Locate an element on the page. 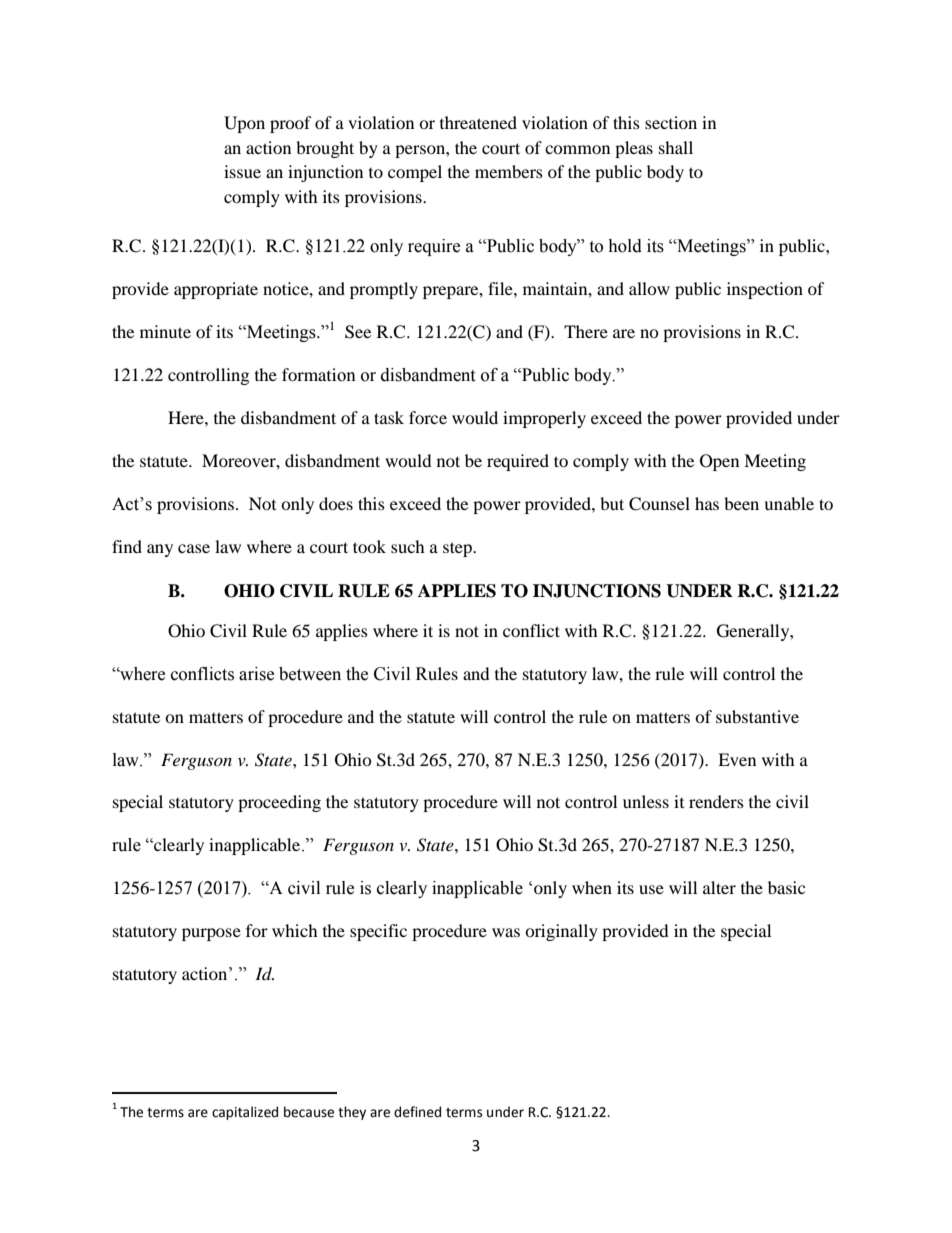  threatened is located at coordinates (478, 122).
